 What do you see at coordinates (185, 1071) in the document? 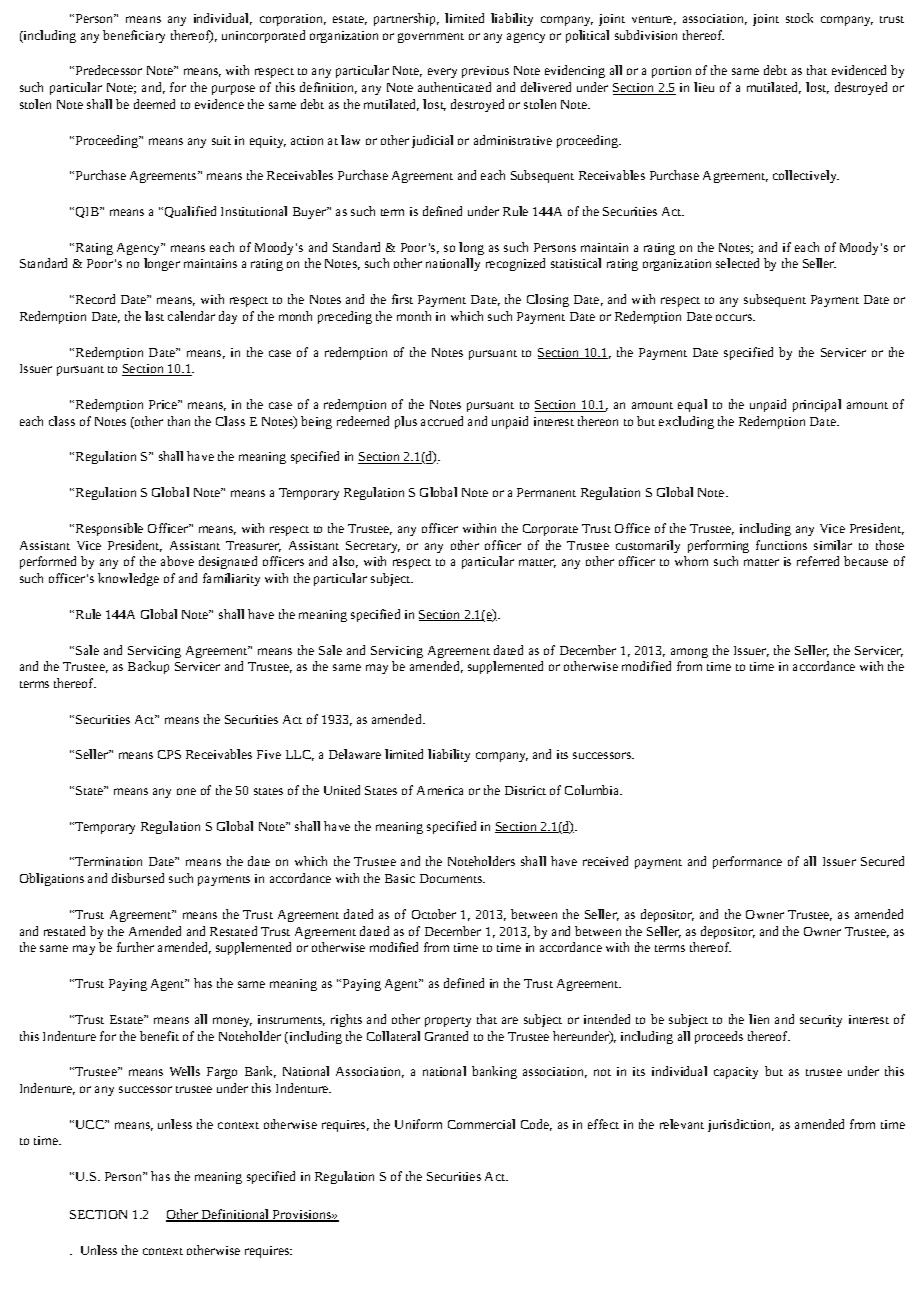
I see `Wells` at bounding box center [185, 1071].
